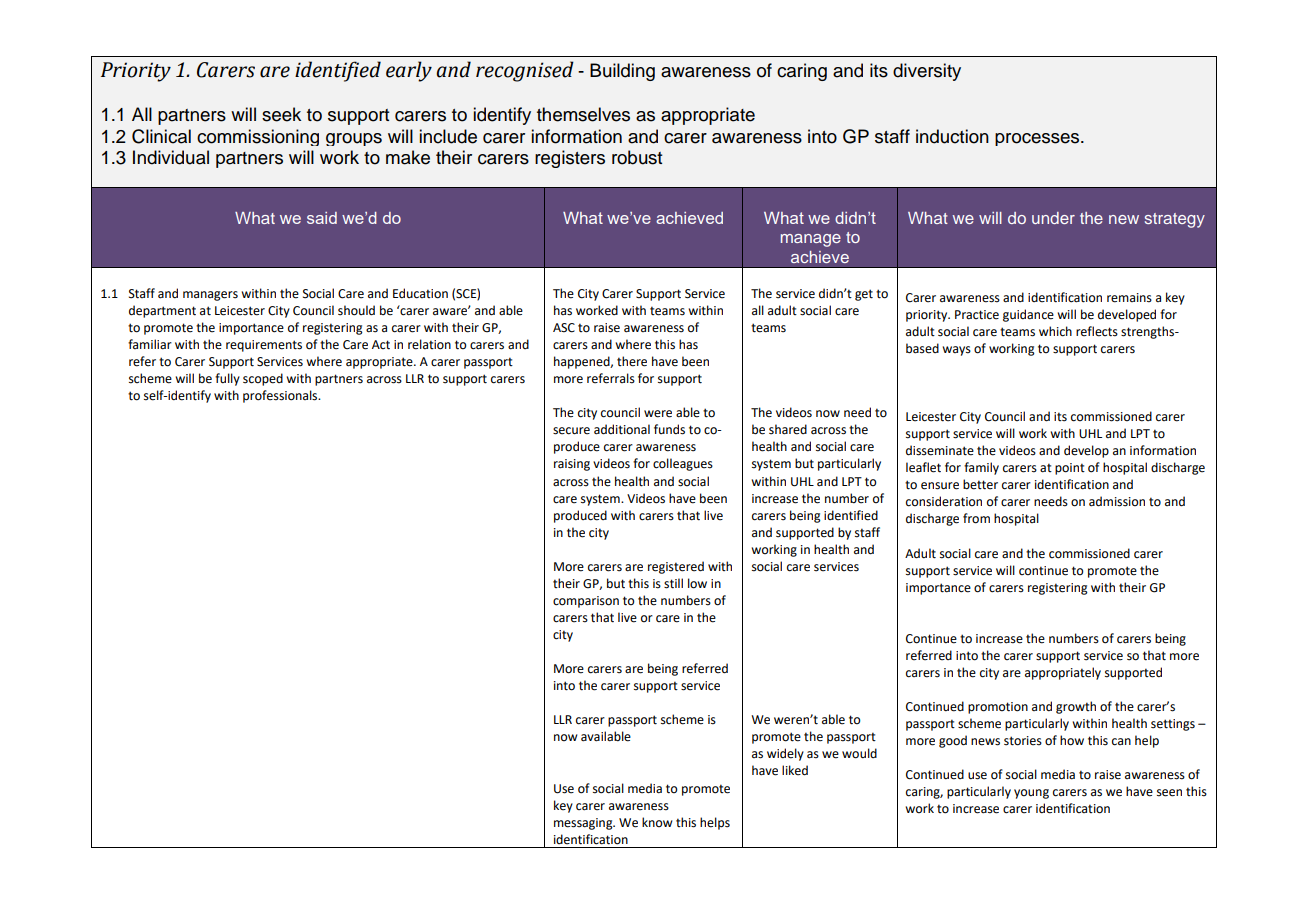  Describe the element at coordinates (683, 464) in the document. I see `colleagues` at that location.
